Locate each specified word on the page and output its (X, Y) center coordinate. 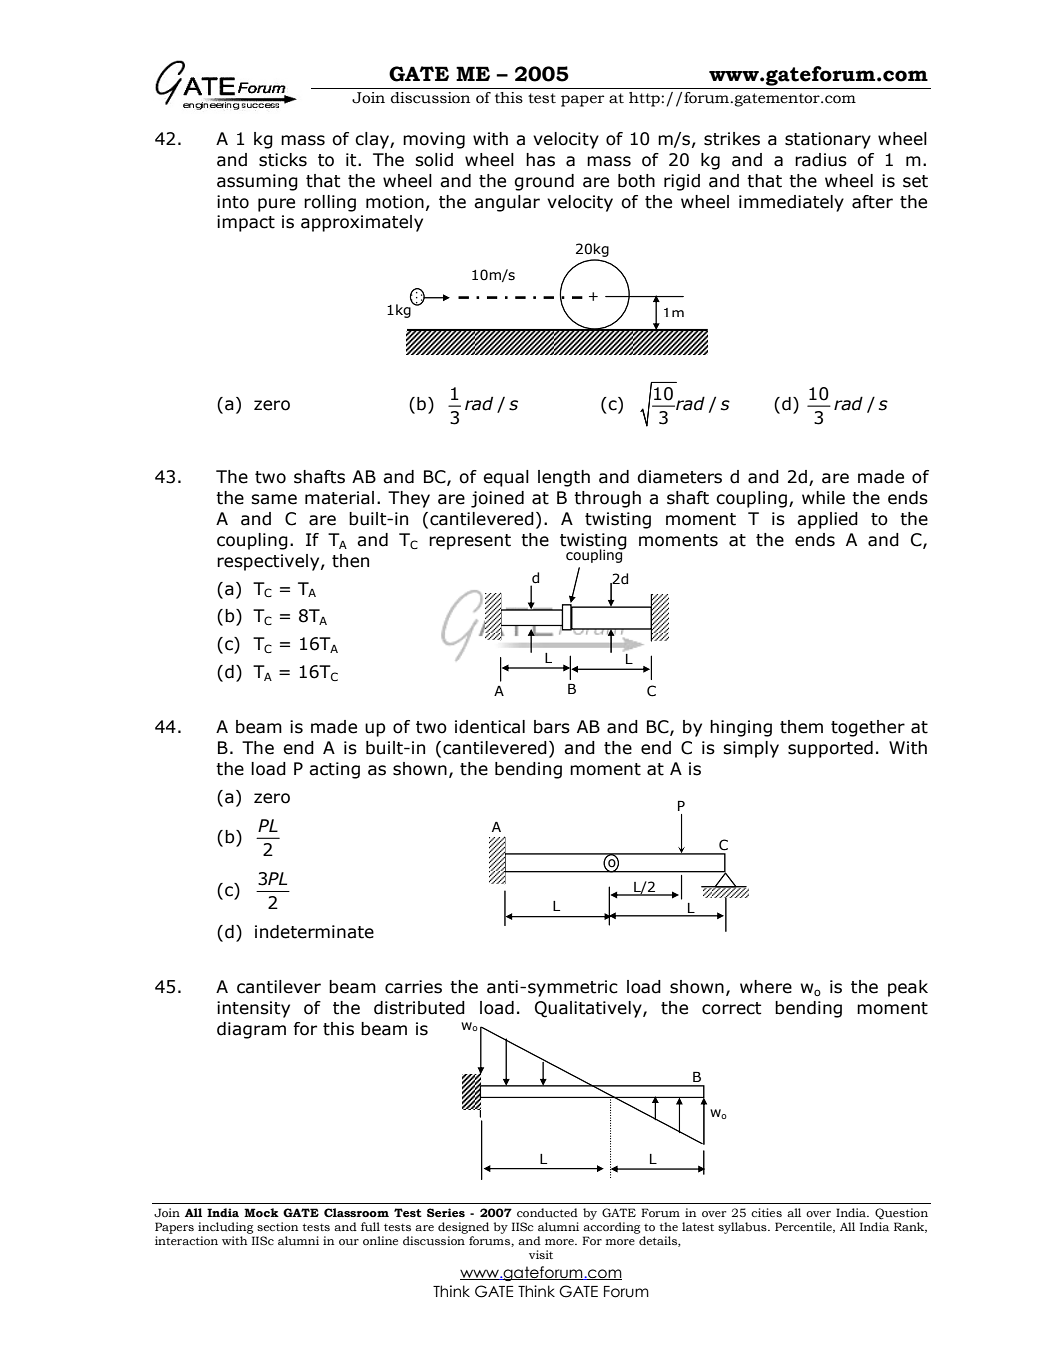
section (277, 1226)
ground (544, 182)
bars (552, 727)
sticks (283, 160)
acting (334, 770)
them (801, 727)
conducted (547, 1213)
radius (821, 160)
